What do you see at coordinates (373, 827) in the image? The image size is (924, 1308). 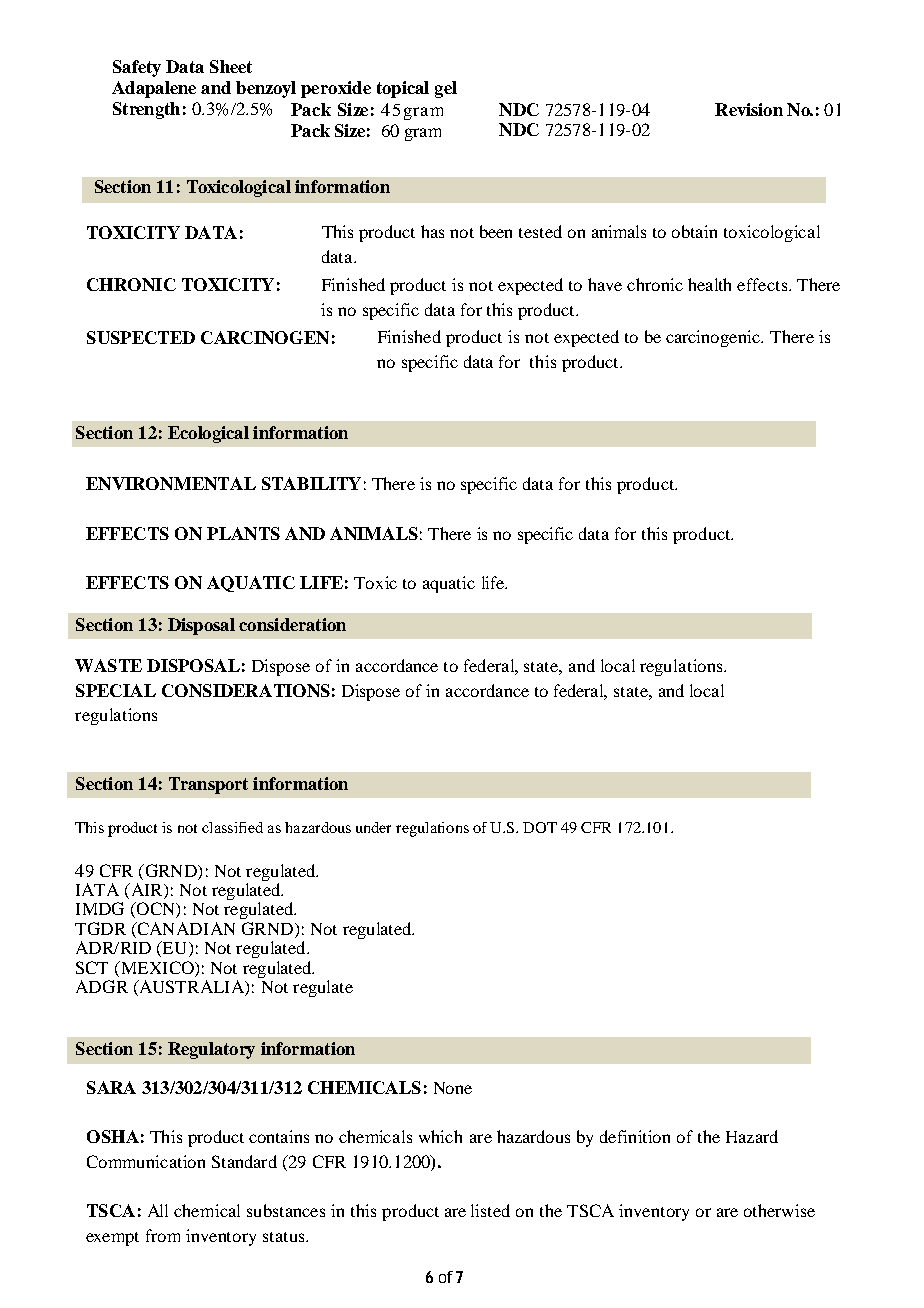 I see `under` at bounding box center [373, 827].
